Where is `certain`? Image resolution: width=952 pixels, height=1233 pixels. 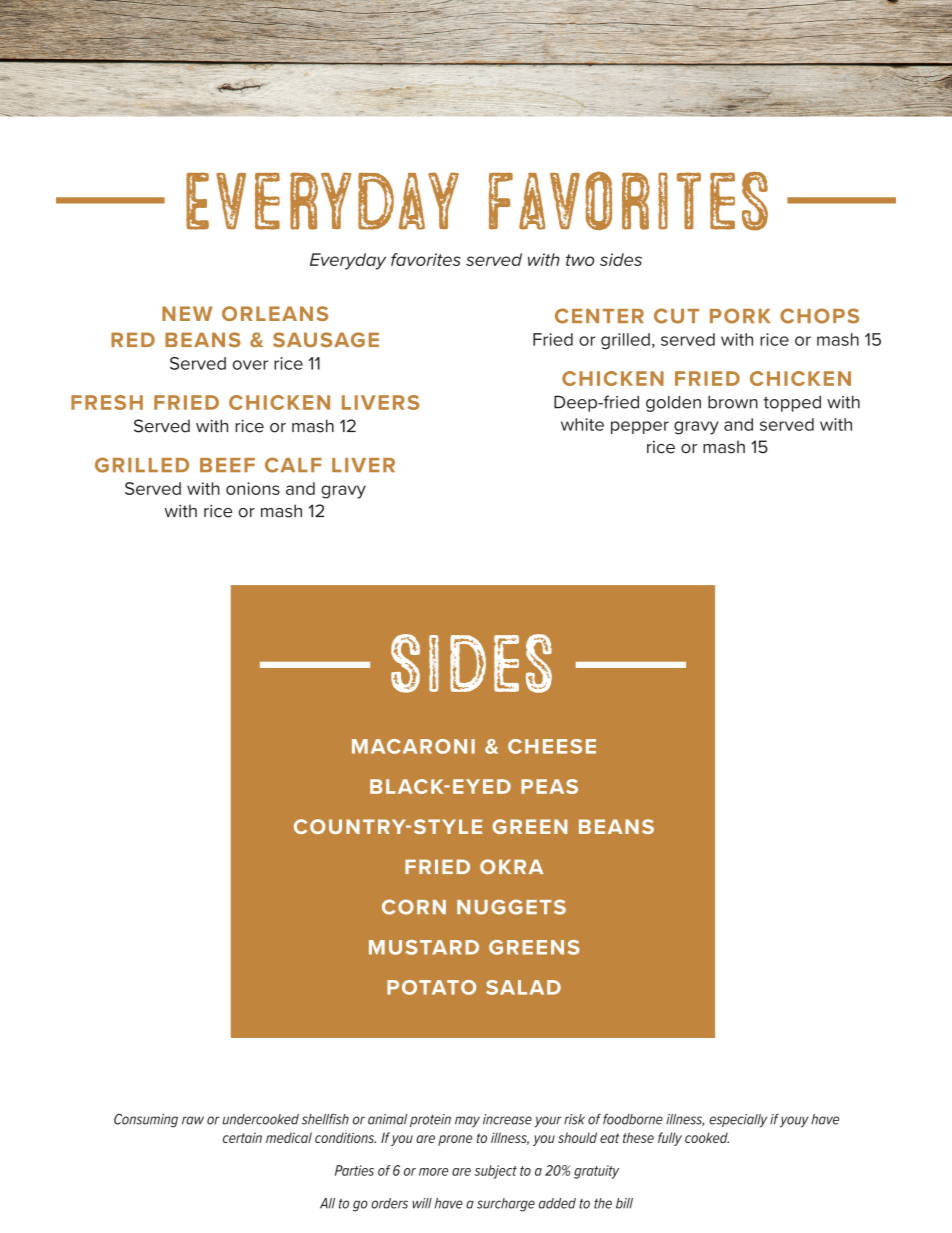 certain is located at coordinates (242, 1138).
